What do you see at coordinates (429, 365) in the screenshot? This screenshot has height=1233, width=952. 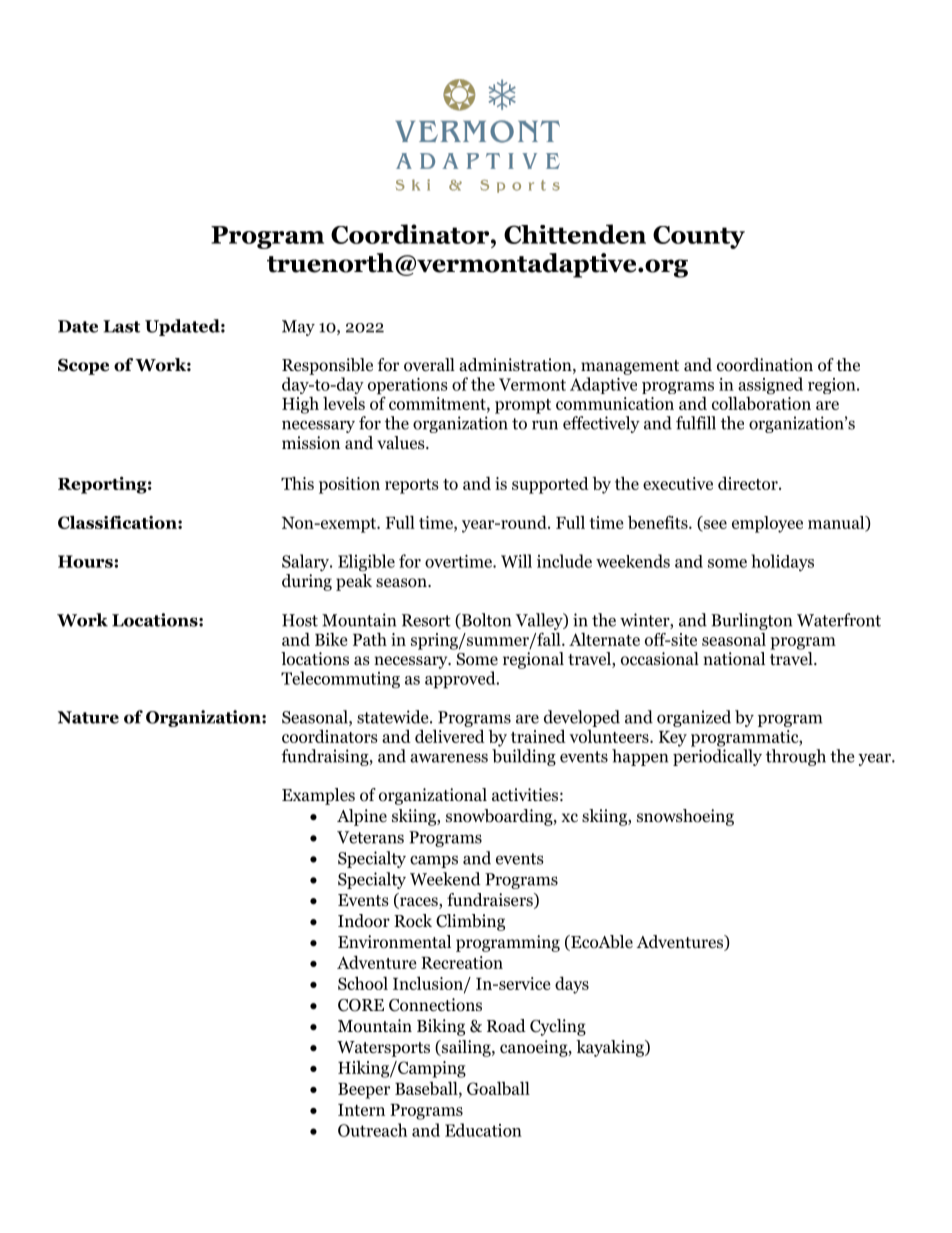 I see `overall` at bounding box center [429, 365].
